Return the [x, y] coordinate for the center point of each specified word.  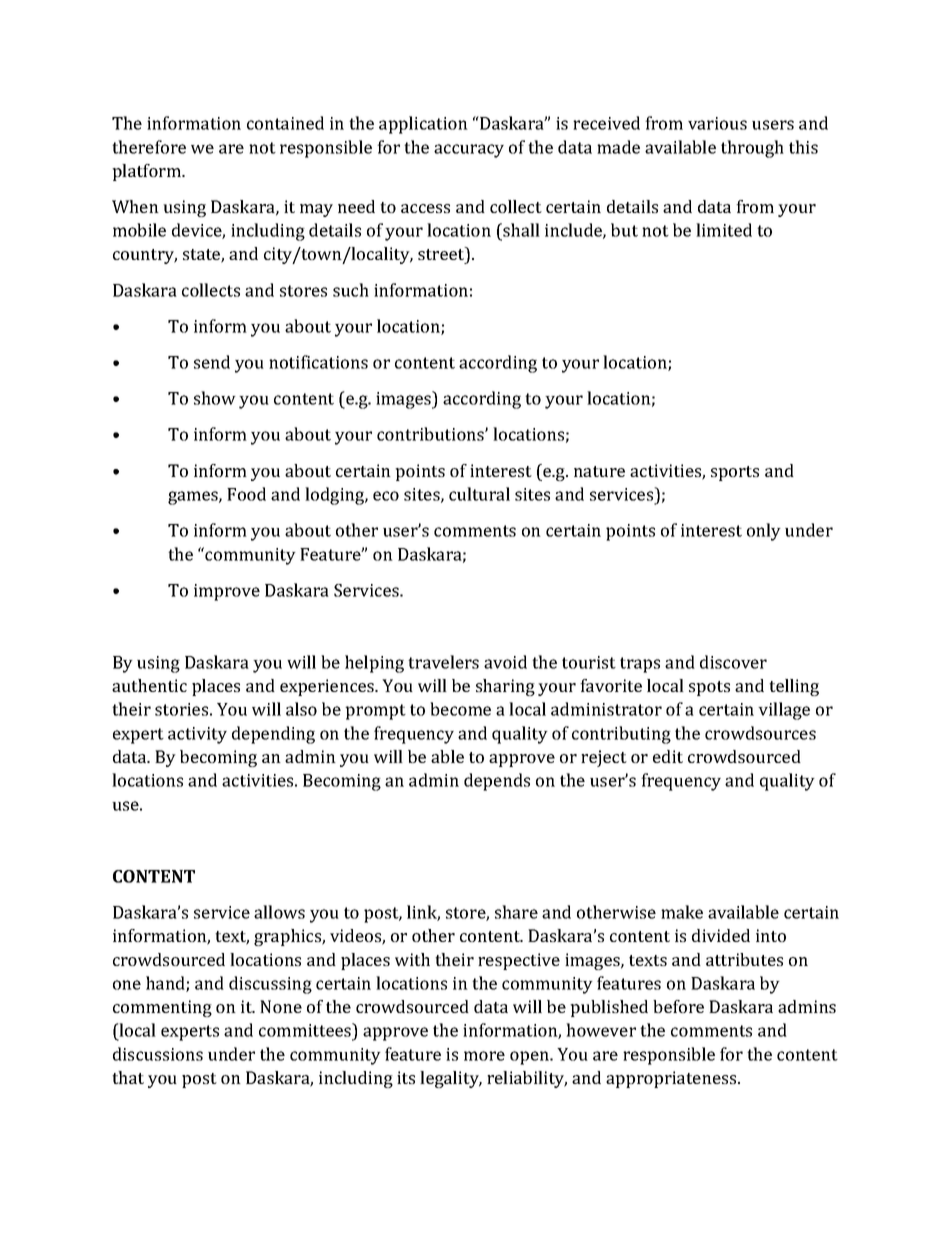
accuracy [469, 151]
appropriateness [672, 1079]
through [752, 149]
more [484, 1056]
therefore [149, 147]
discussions [158, 1054]
